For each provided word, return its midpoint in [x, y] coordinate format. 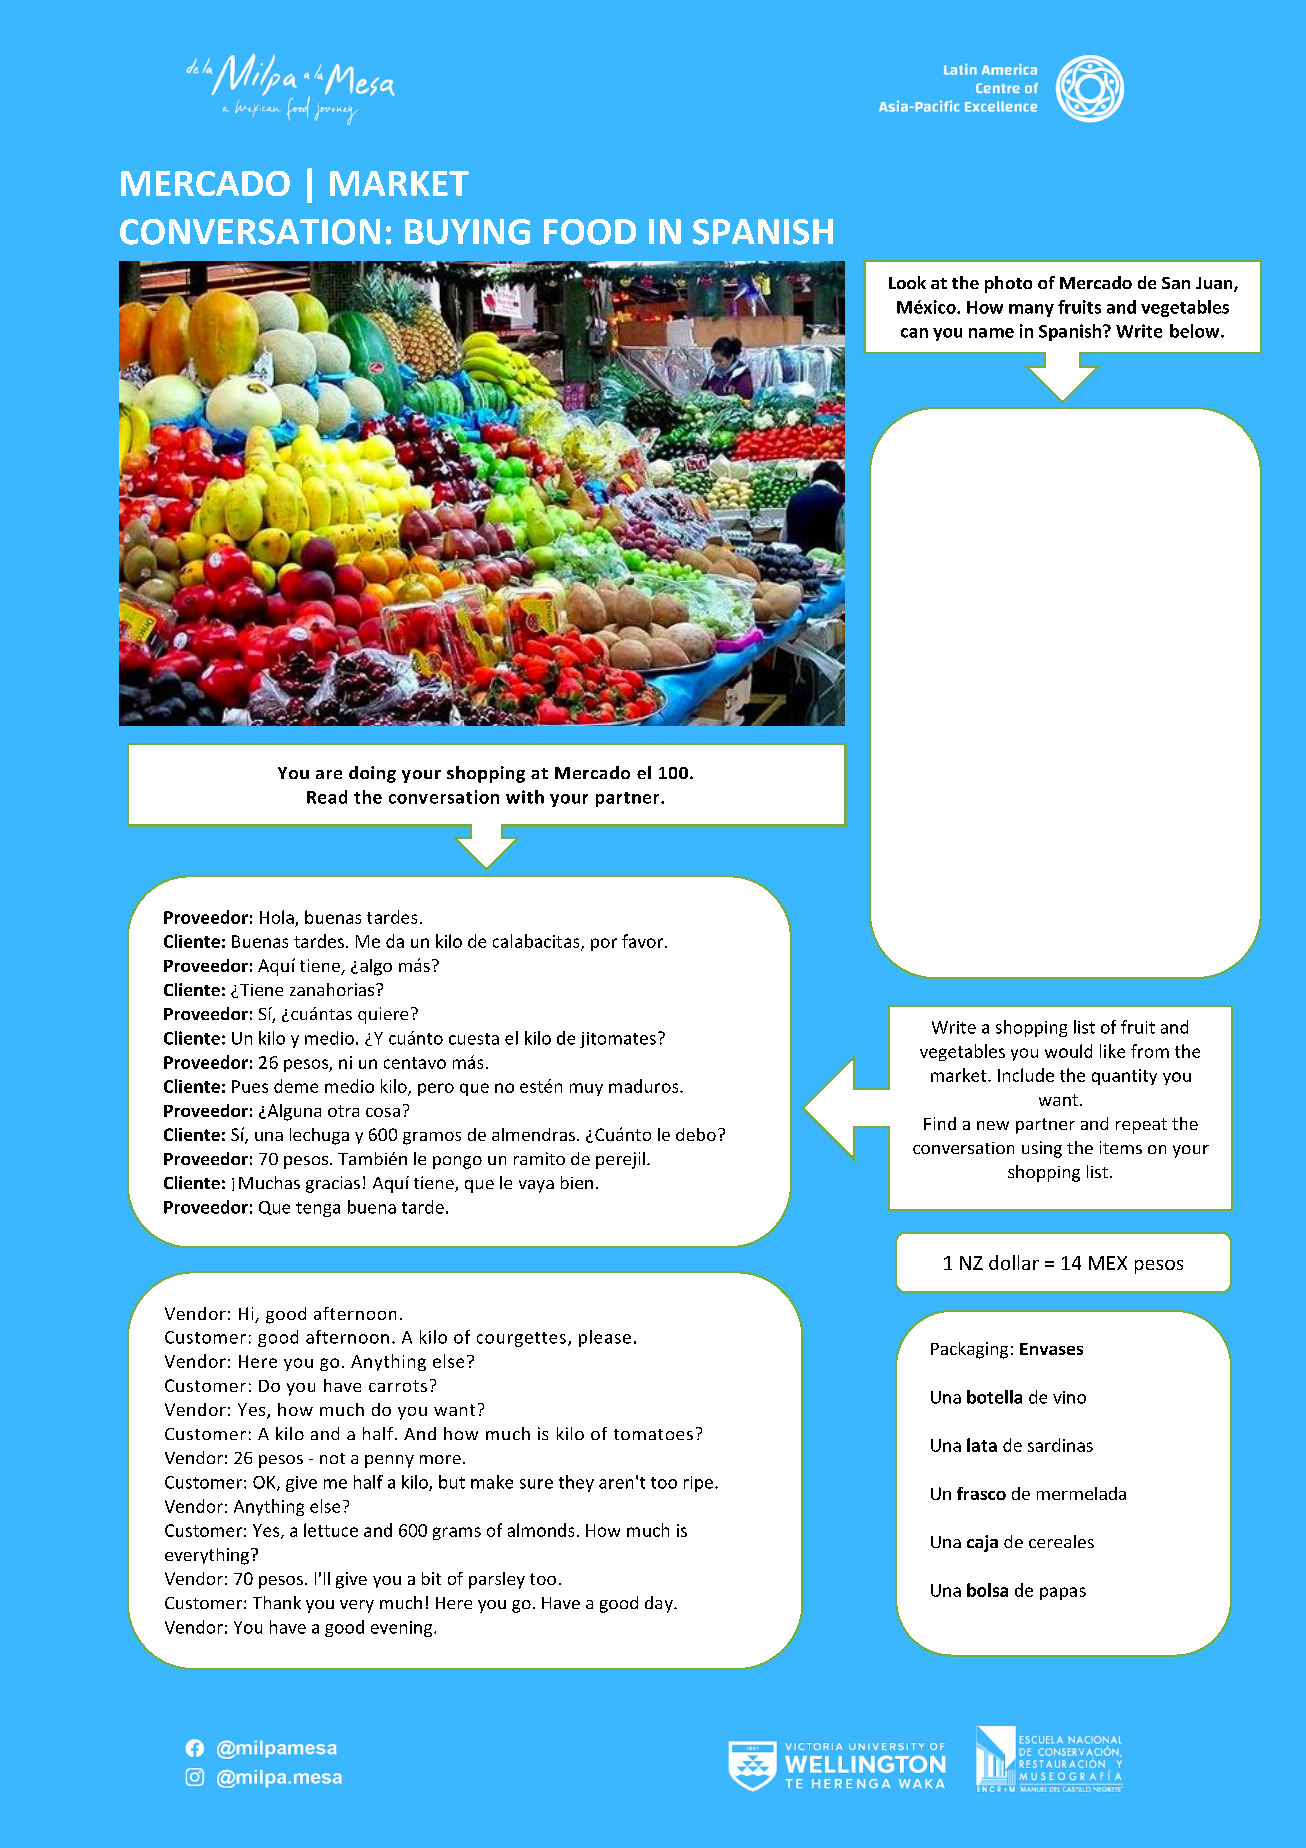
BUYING [467, 232]
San [1176, 283]
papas [1063, 1593]
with [525, 797]
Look [907, 282]
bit [431, 1578]
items [1121, 1147]
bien [577, 1182]
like [1112, 1051]
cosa [383, 1112]
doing [372, 774]
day [660, 1604]
